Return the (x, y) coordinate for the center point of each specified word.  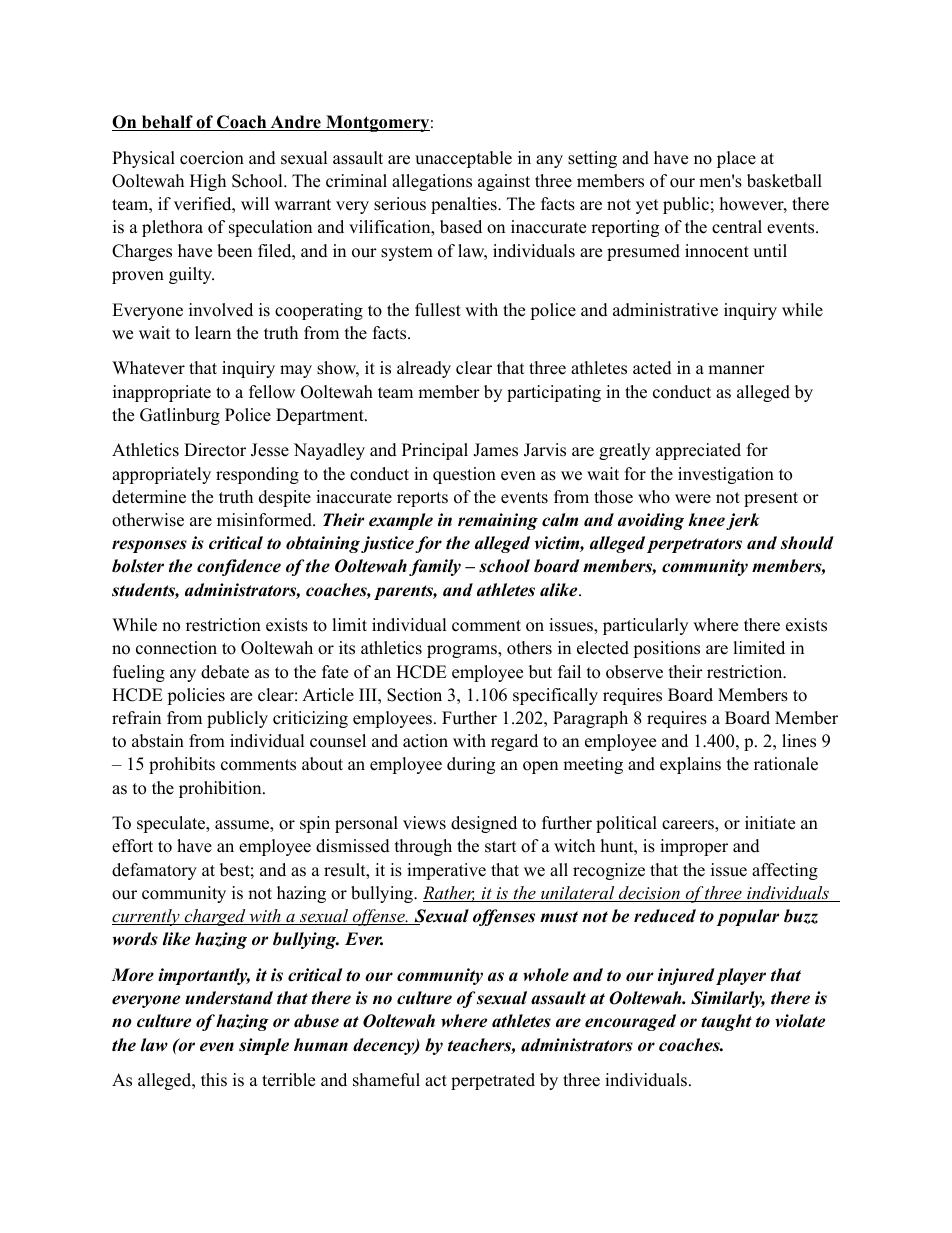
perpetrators (694, 545)
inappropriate (162, 393)
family (435, 567)
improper (694, 847)
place (736, 159)
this (214, 1080)
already (424, 369)
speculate (172, 824)
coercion (212, 158)
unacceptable (463, 159)
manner (736, 370)
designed (484, 824)
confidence (239, 567)
